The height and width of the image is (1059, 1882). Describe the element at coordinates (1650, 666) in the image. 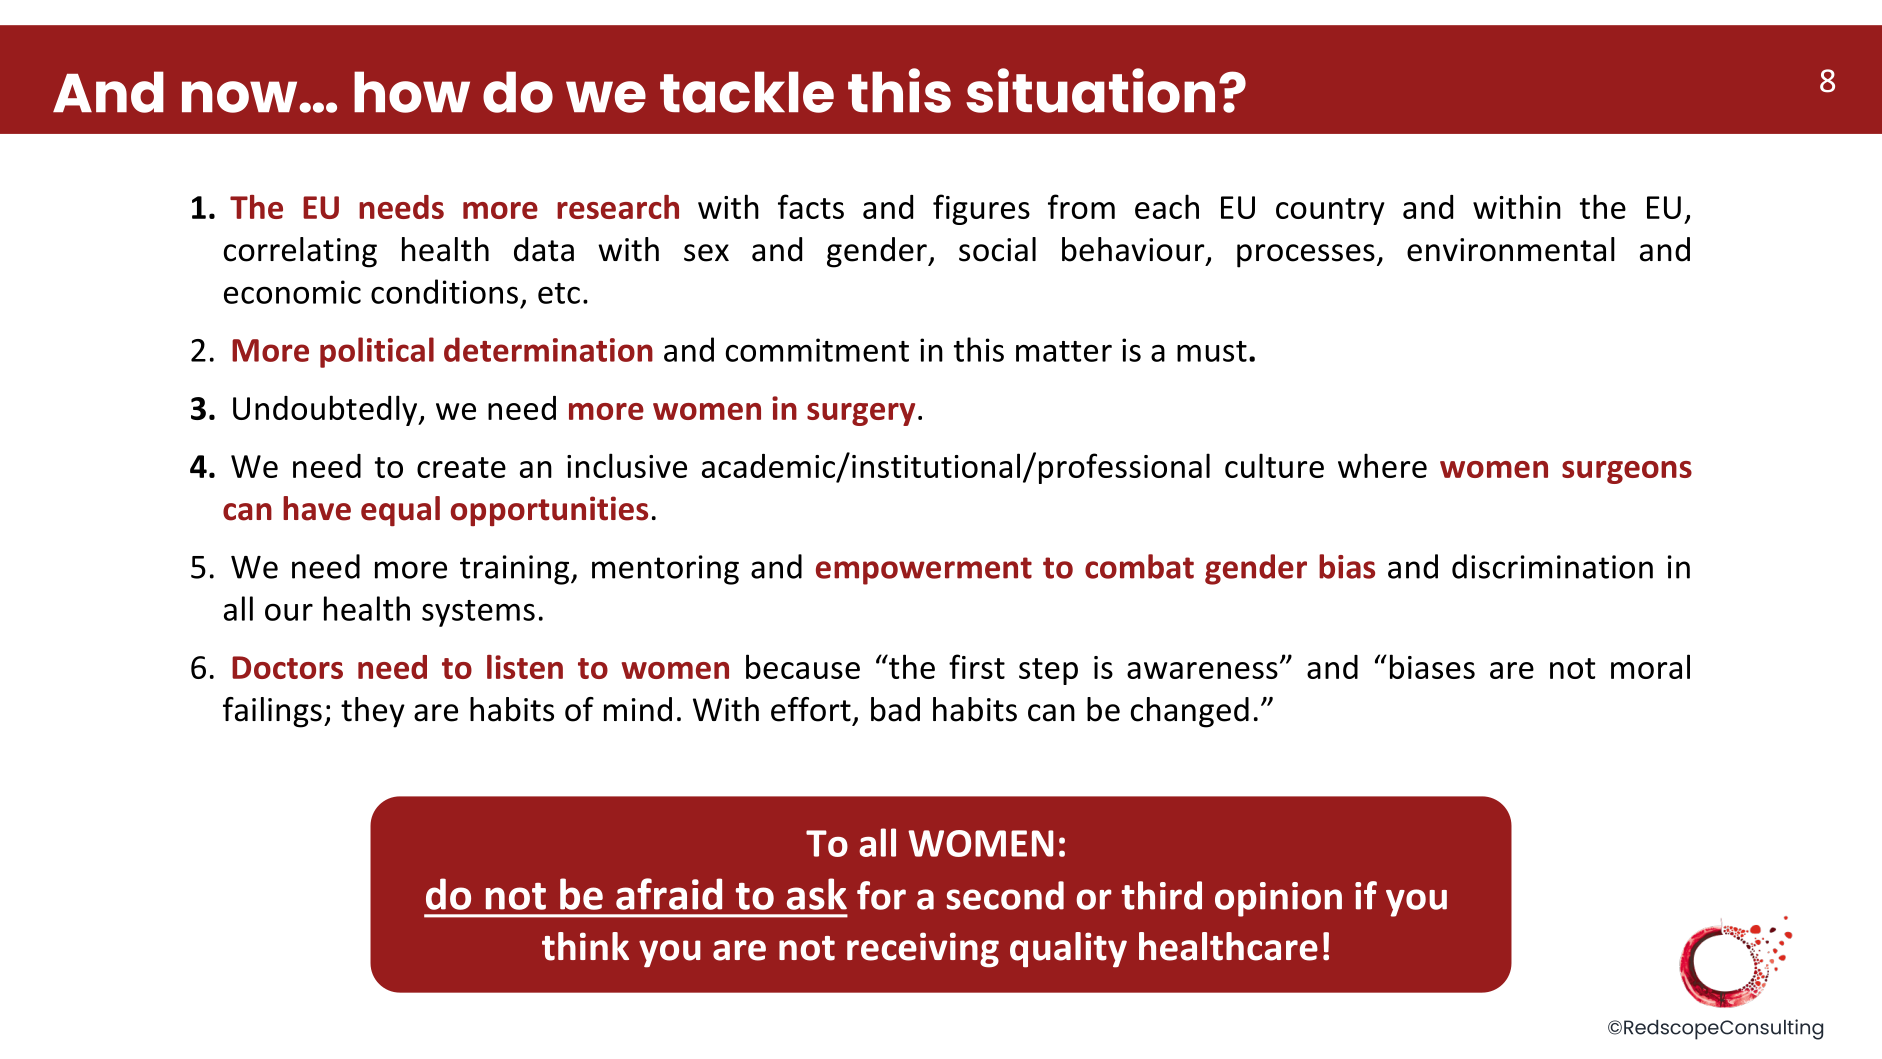

I see `moral` at that location.
